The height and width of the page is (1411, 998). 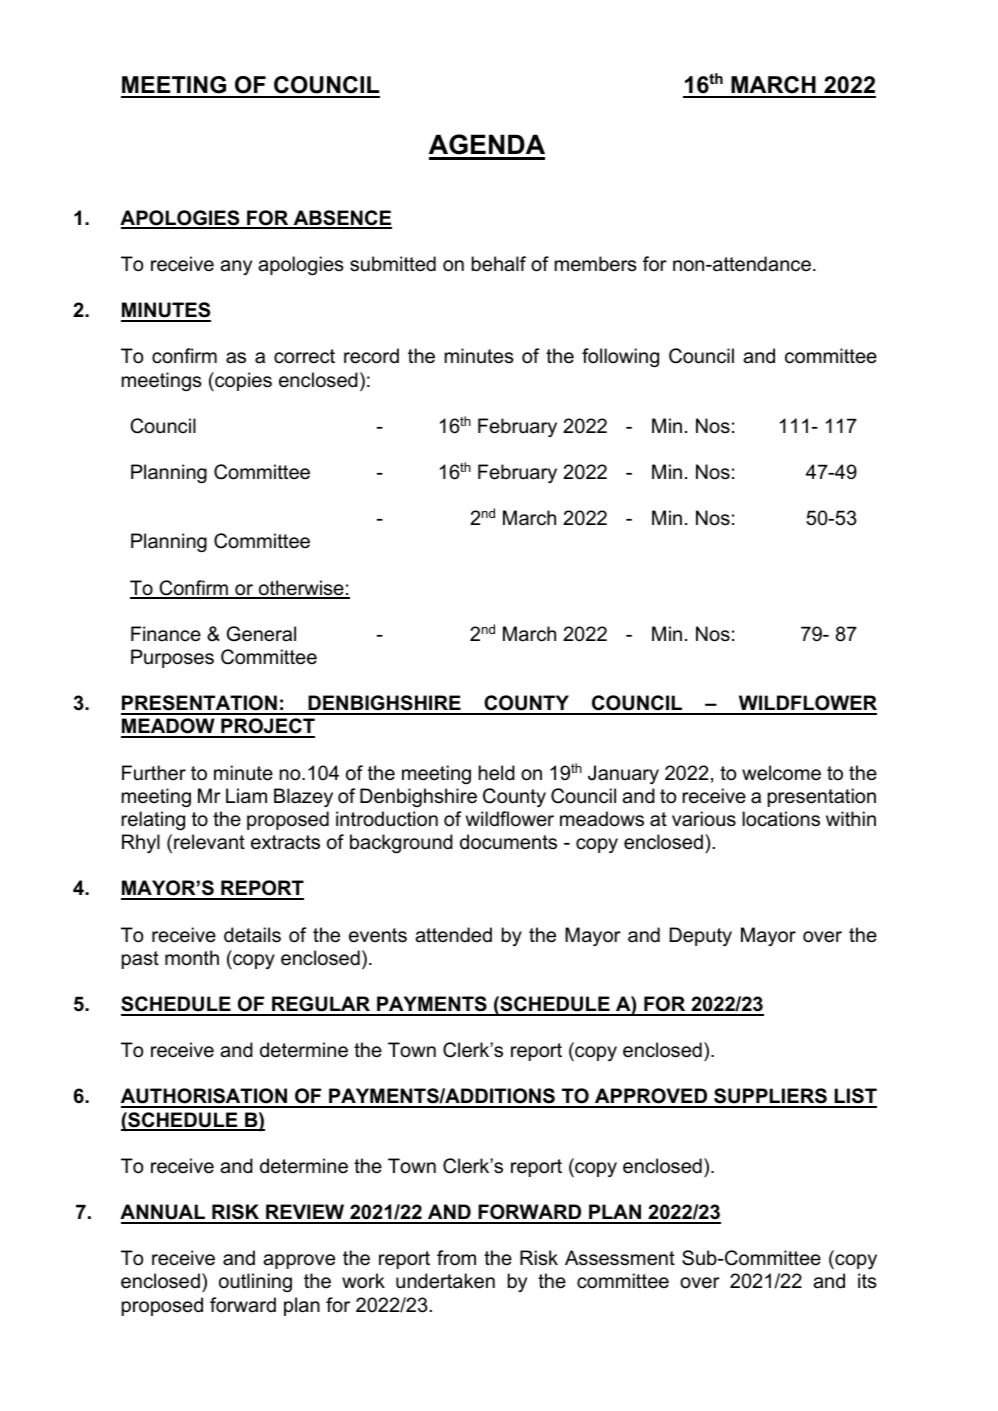 What do you see at coordinates (701, 936) in the page?
I see `Deputy` at bounding box center [701, 936].
